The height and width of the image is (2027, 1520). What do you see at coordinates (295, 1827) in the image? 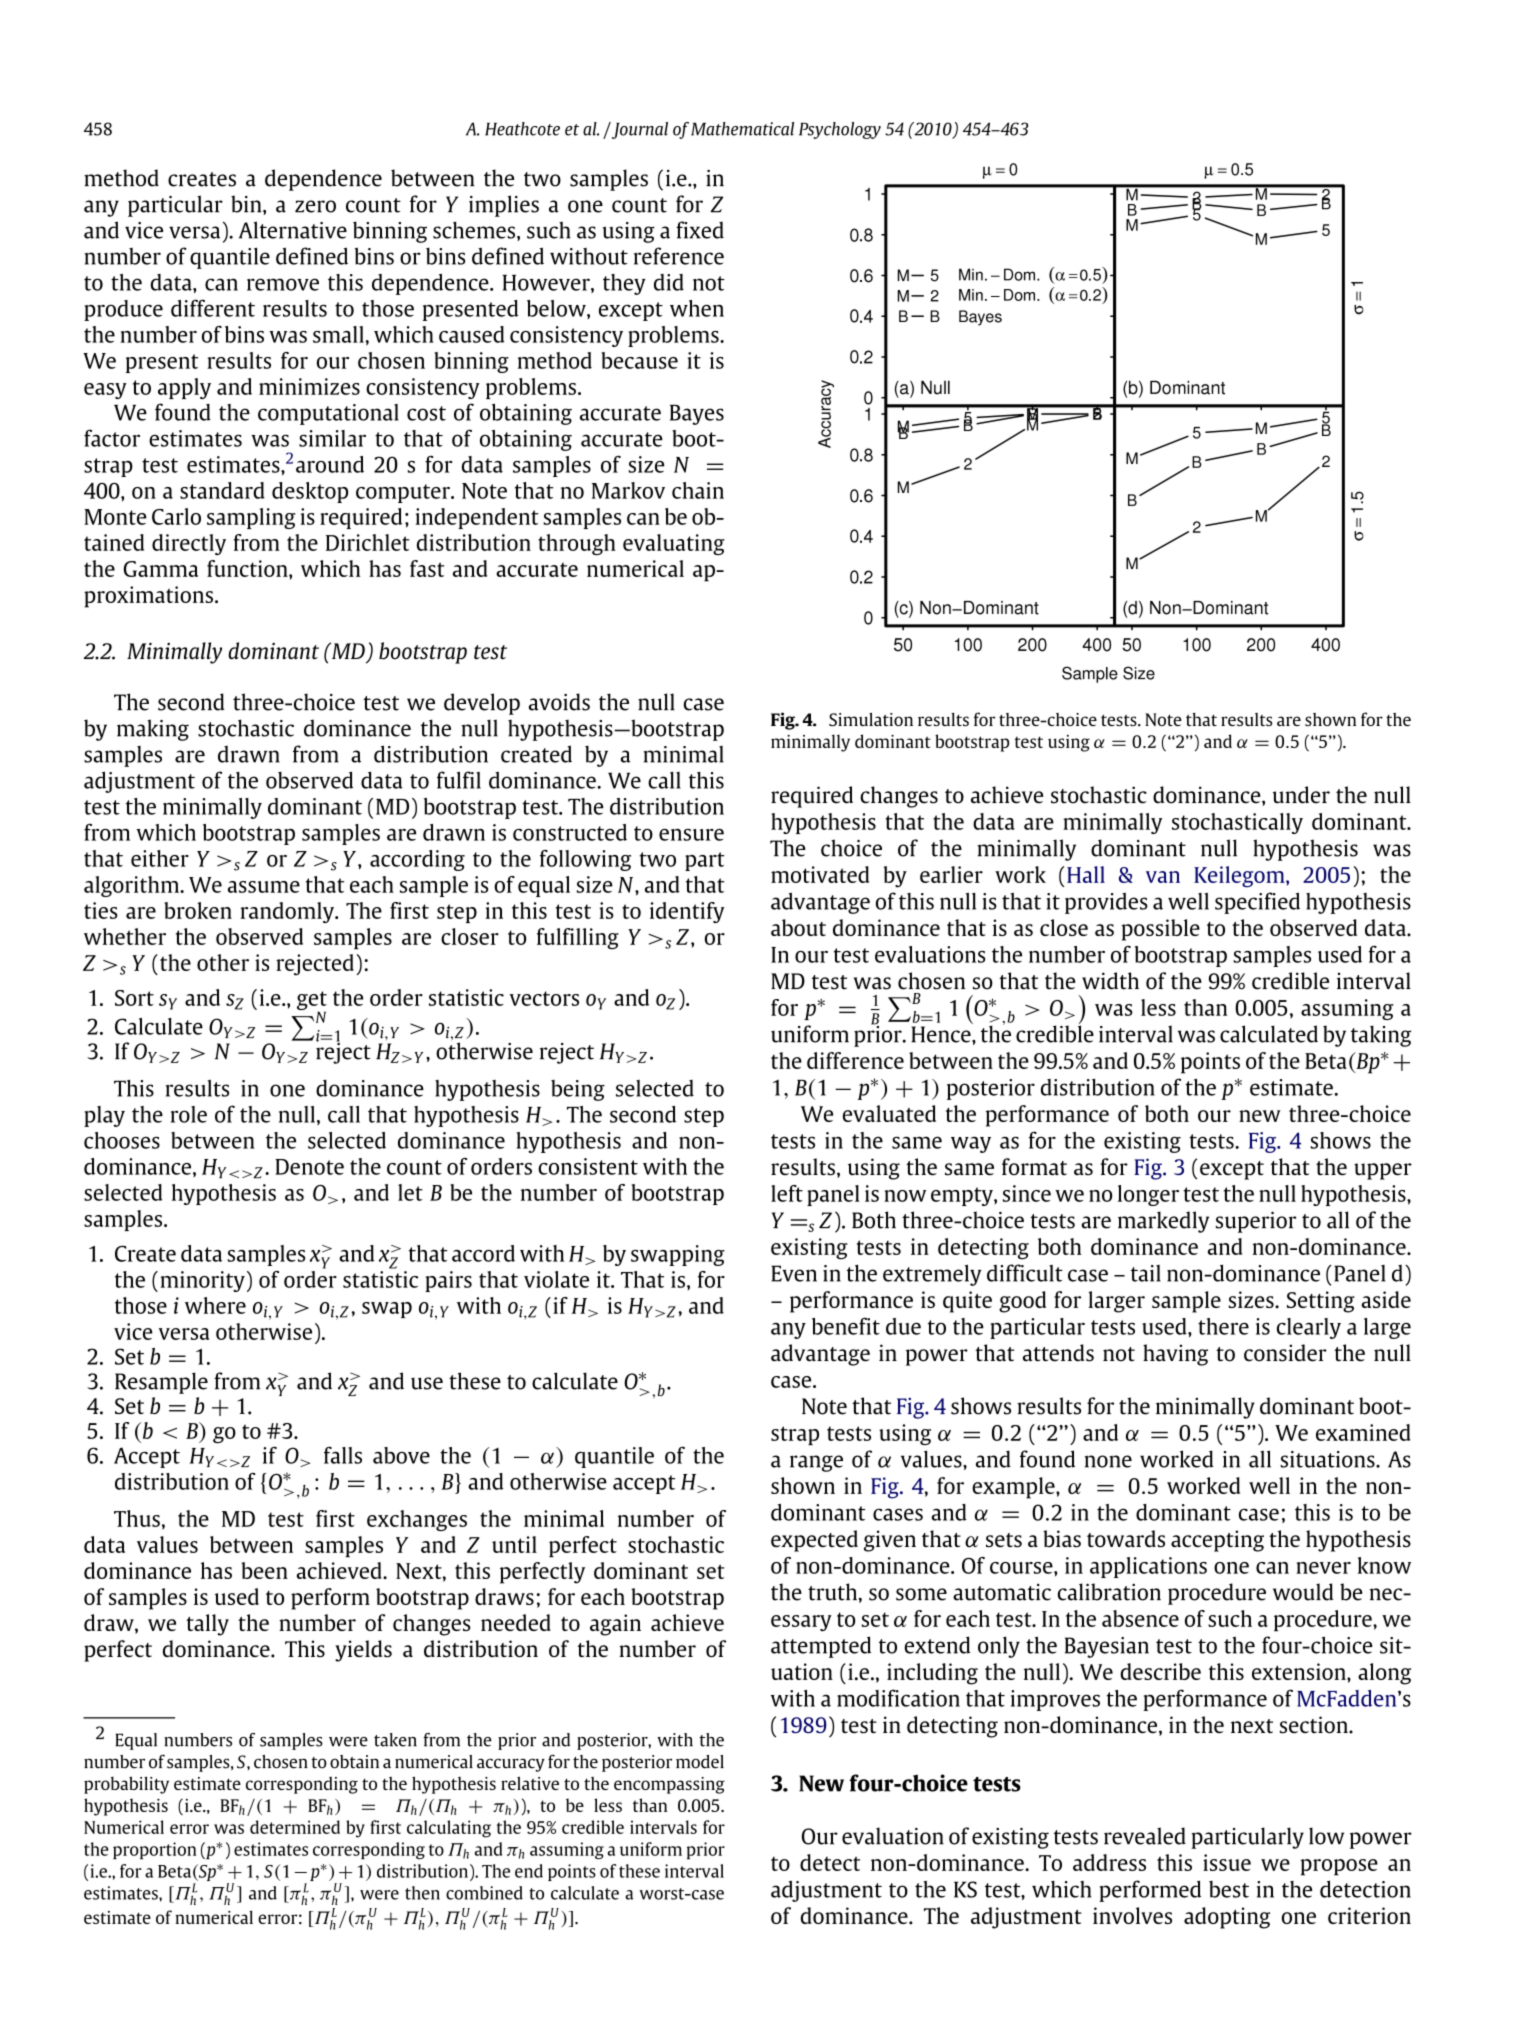
I see `determined` at bounding box center [295, 1827].
